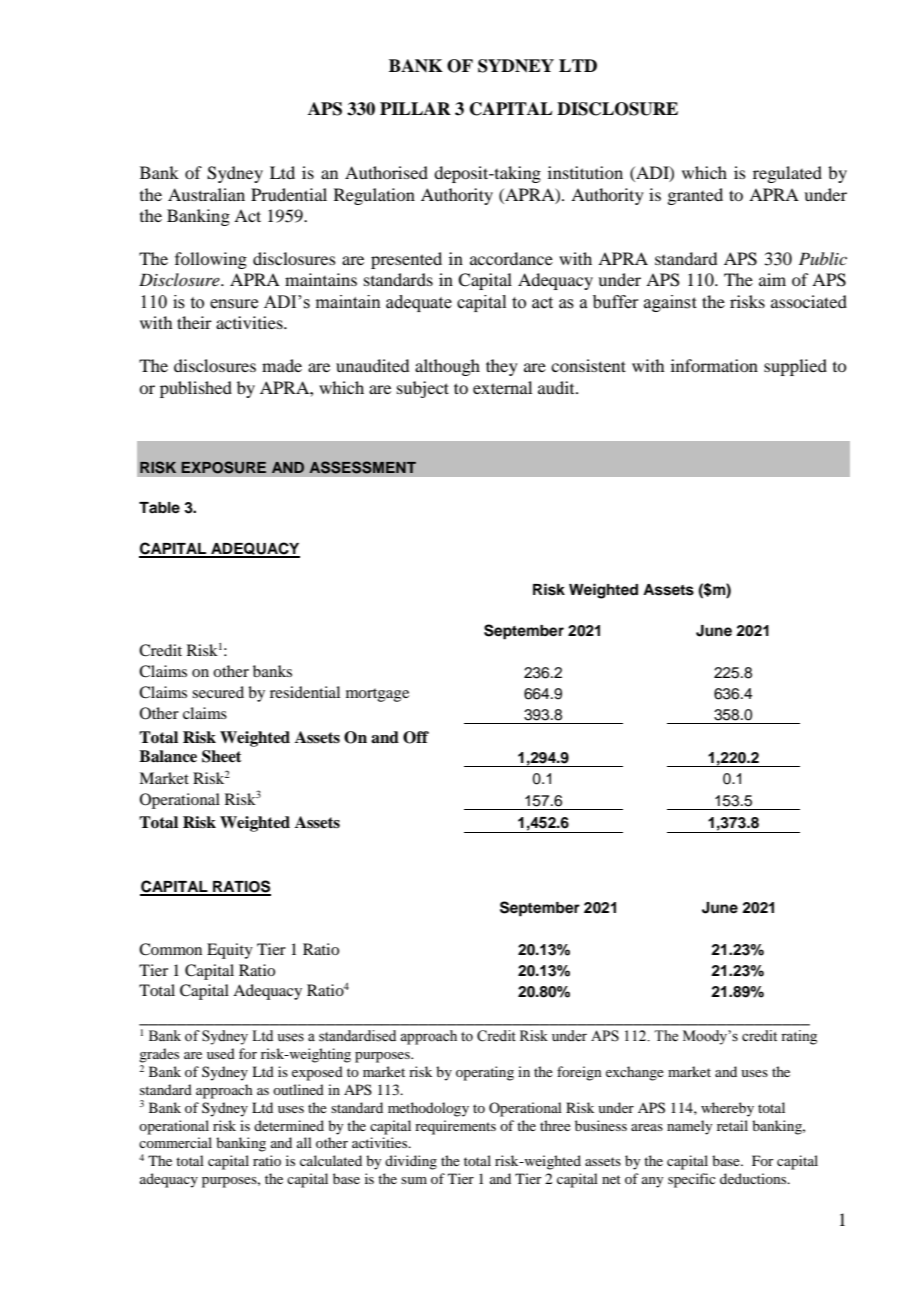 This screenshot has width=924, height=1308. What do you see at coordinates (455, 1127) in the screenshot?
I see `requirements` at bounding box center [455, 1127].
